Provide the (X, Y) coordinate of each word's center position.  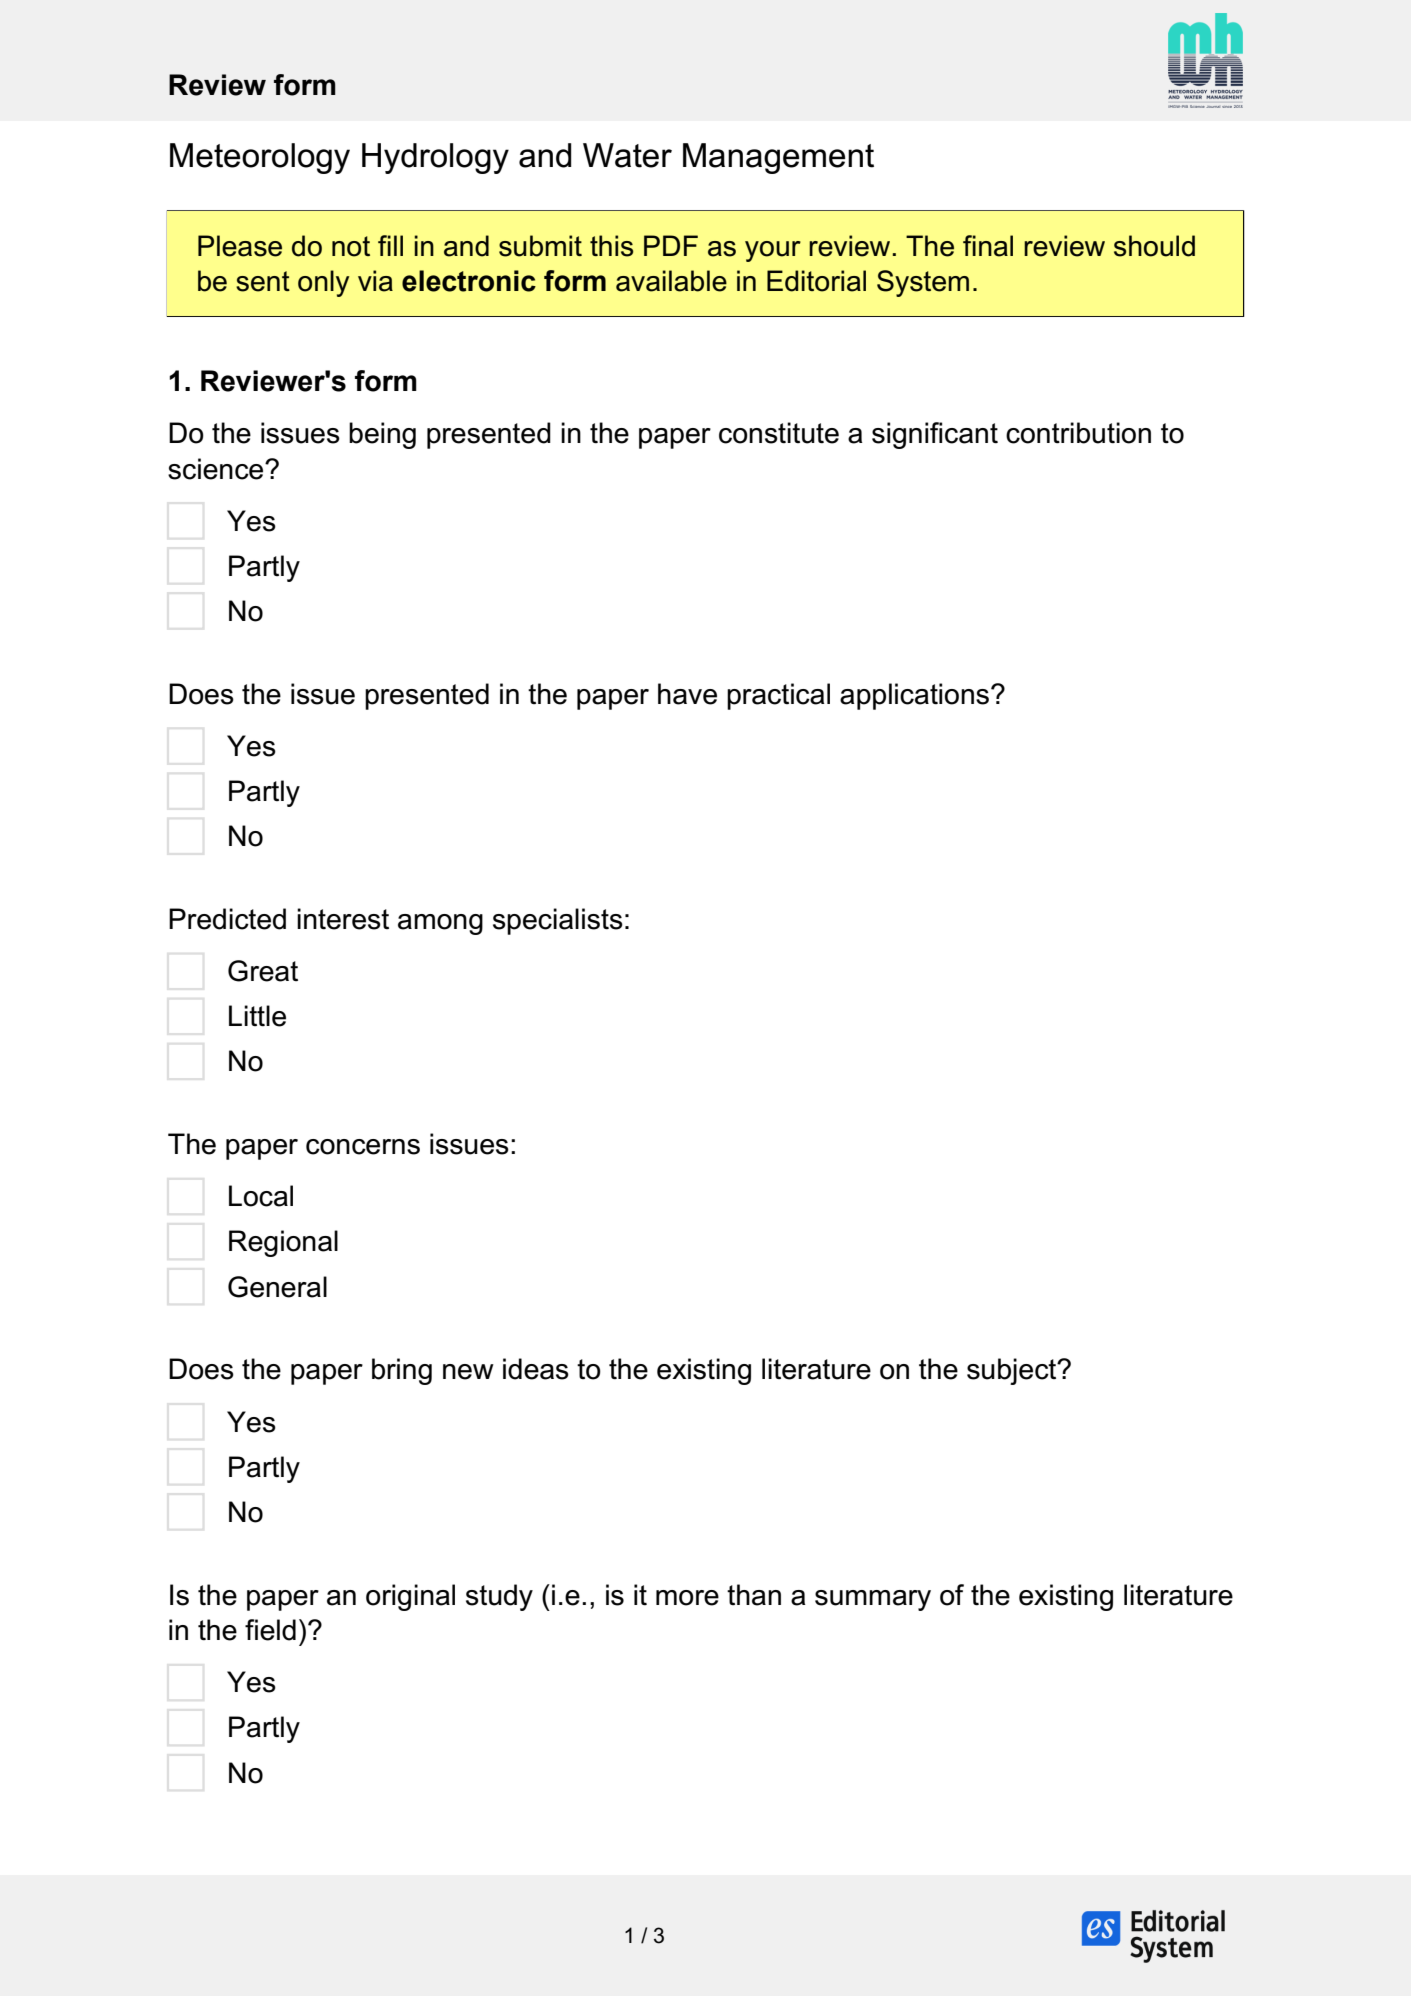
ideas (536, 1369)
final (988, 246)
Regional (283, 1243)
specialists (558, 921)
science (217, 469)
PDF (671, 245)
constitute (779, 433)
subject (1013, 1371)
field (270, 1630)
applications (914, 696)
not (351, 246)
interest (343, 919)
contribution (1078, 433)
